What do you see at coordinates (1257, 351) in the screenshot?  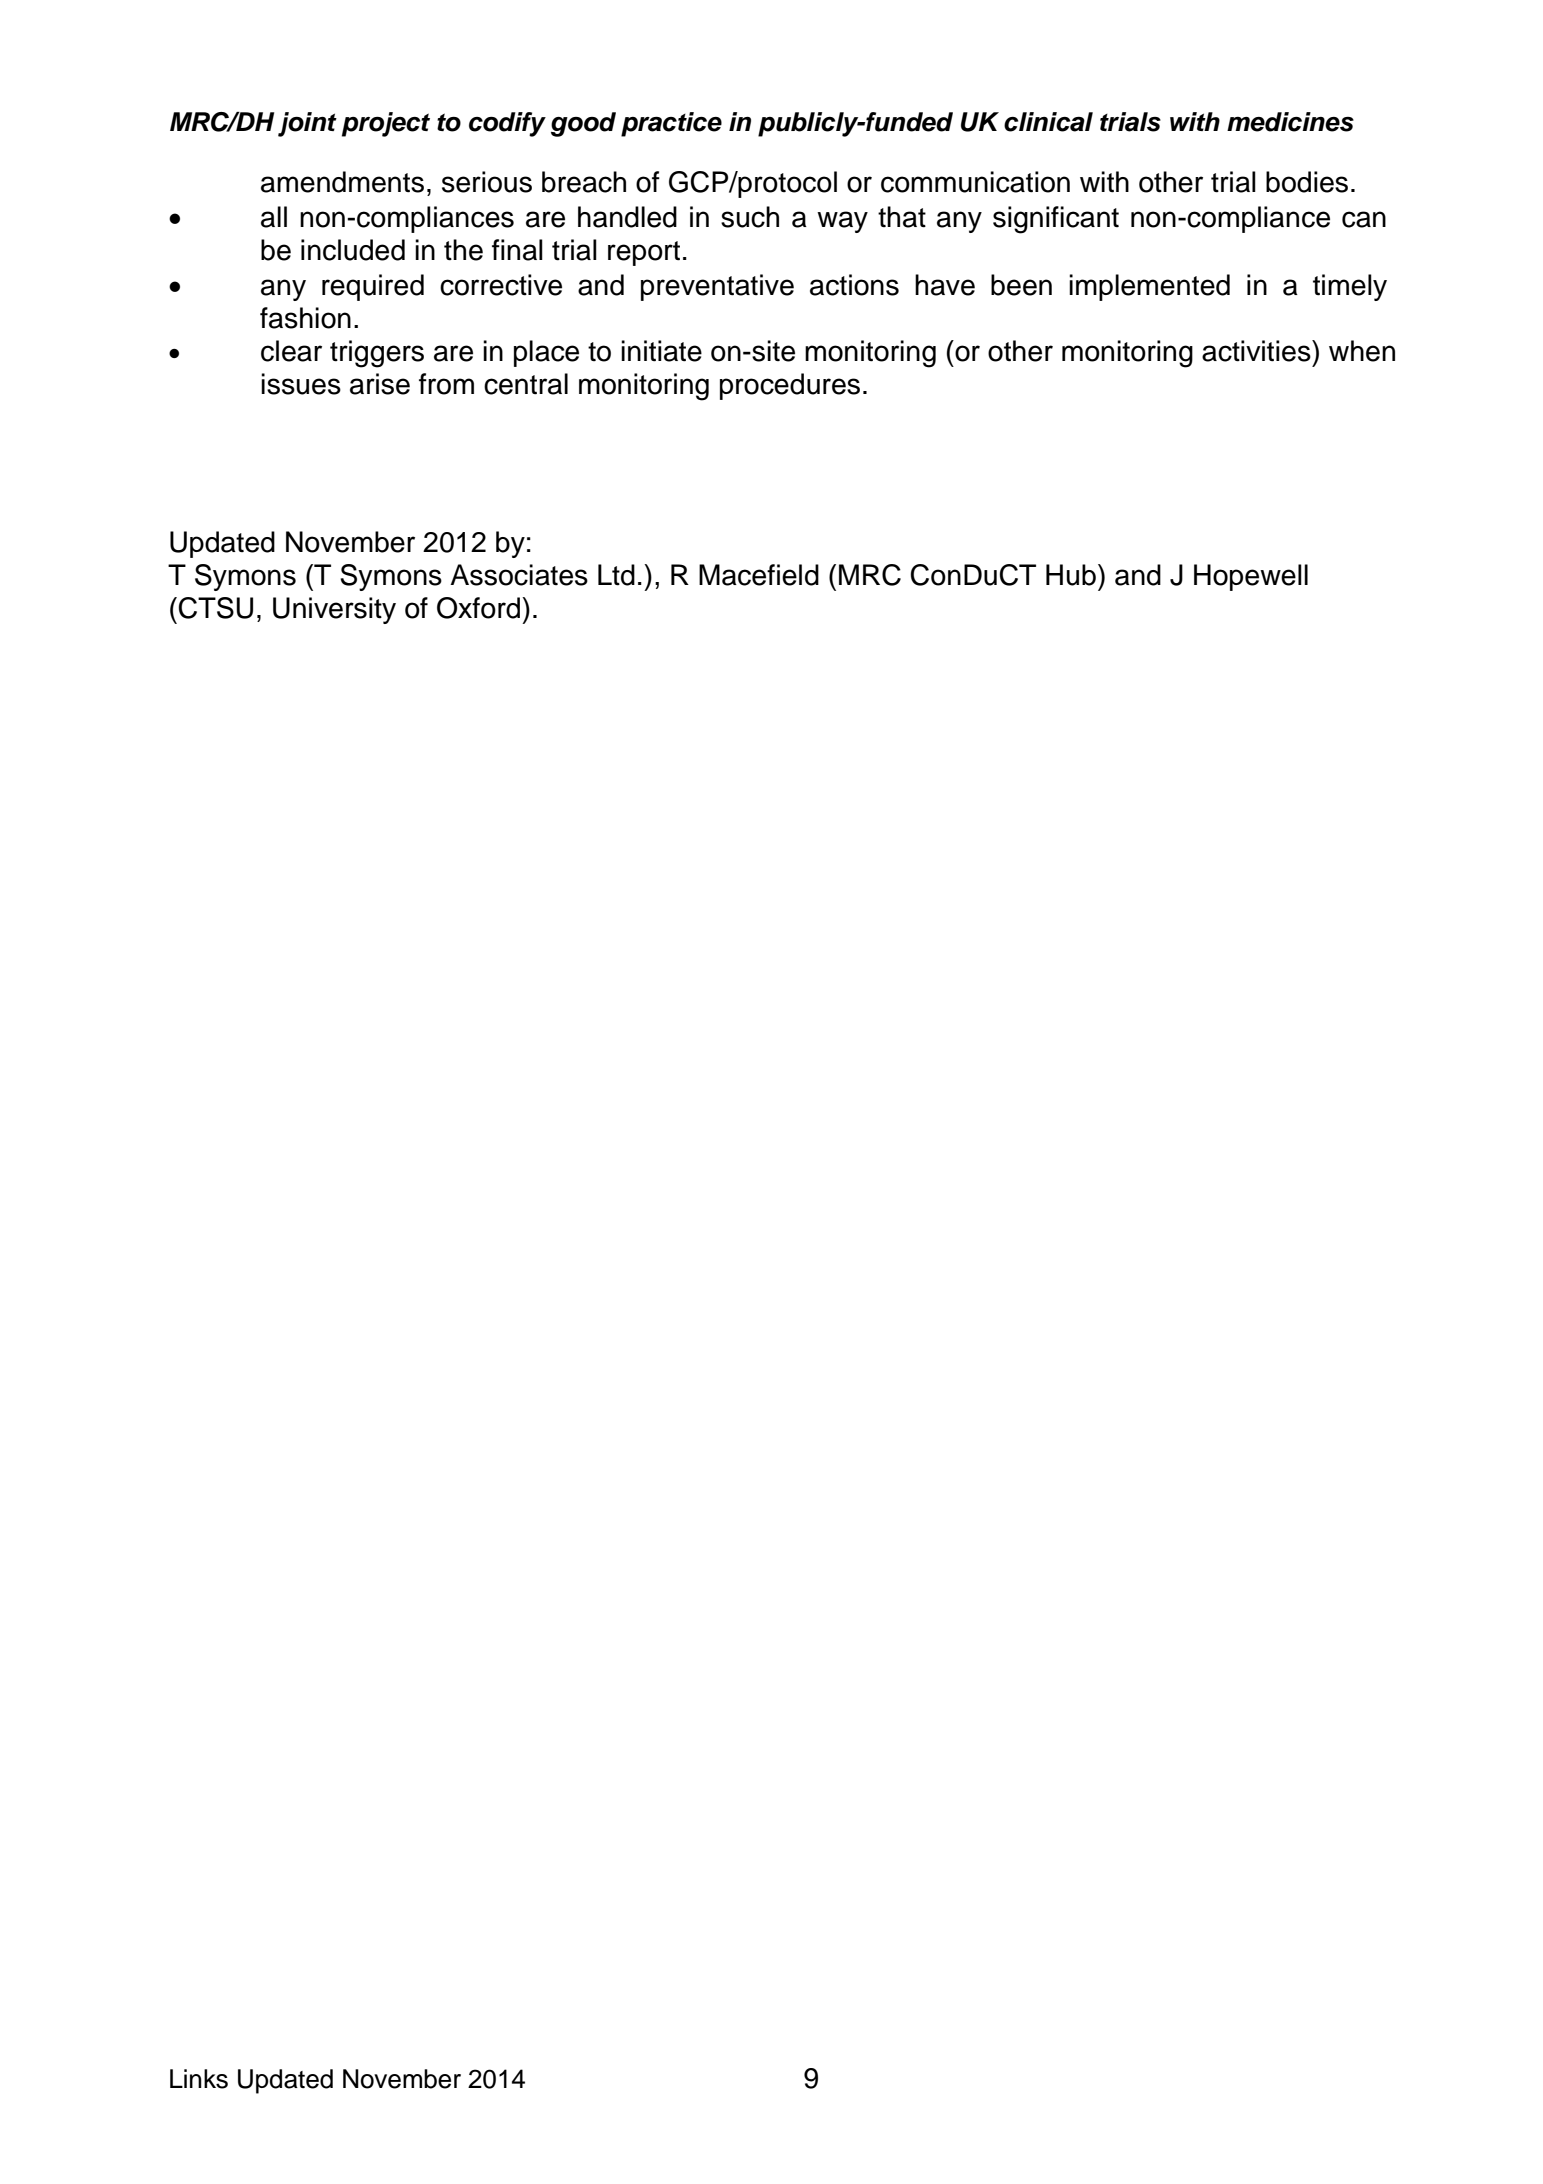 I see `activities` at bounding box center [1257, 351].
